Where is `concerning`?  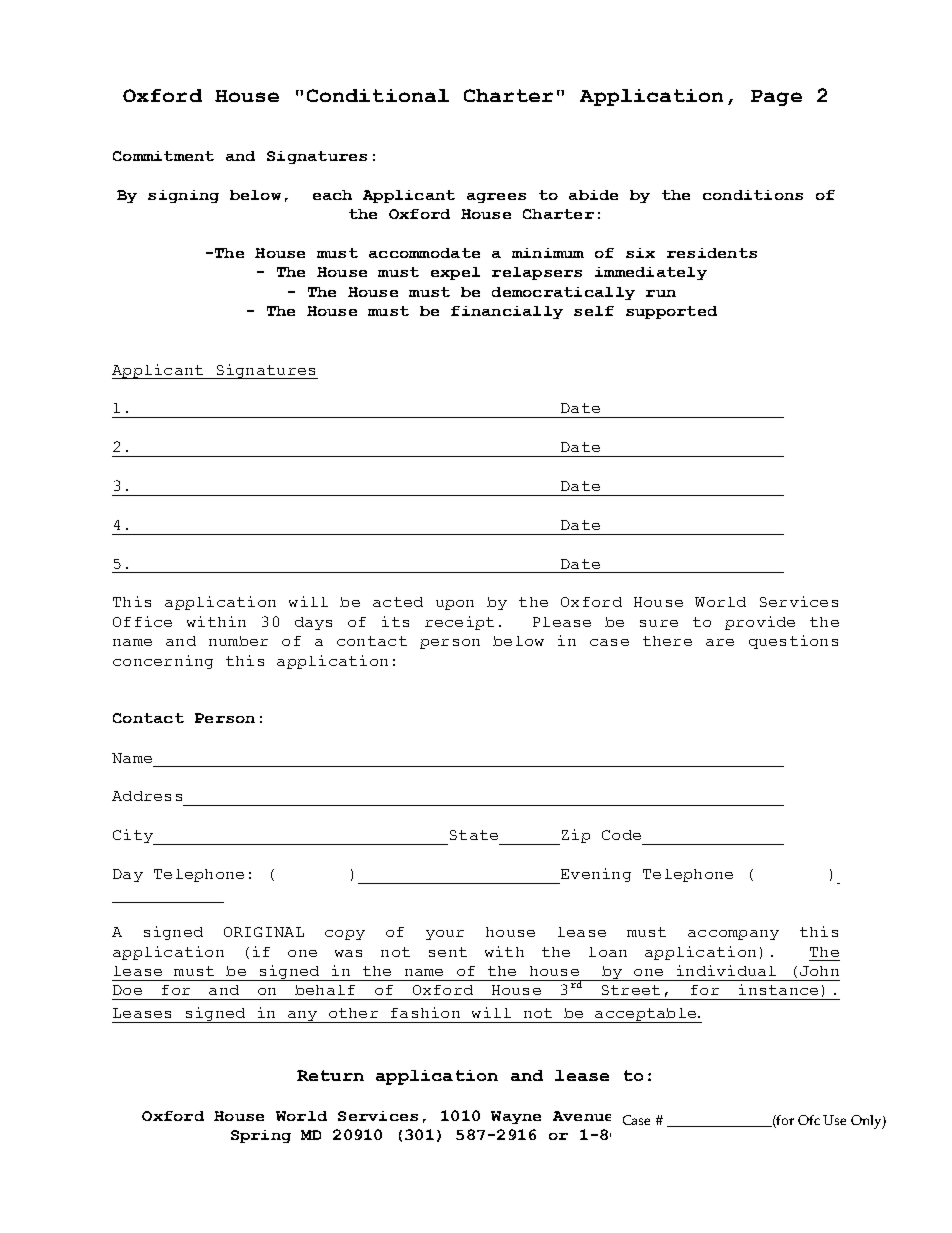 concerning is located at coordinates (163, 662).
